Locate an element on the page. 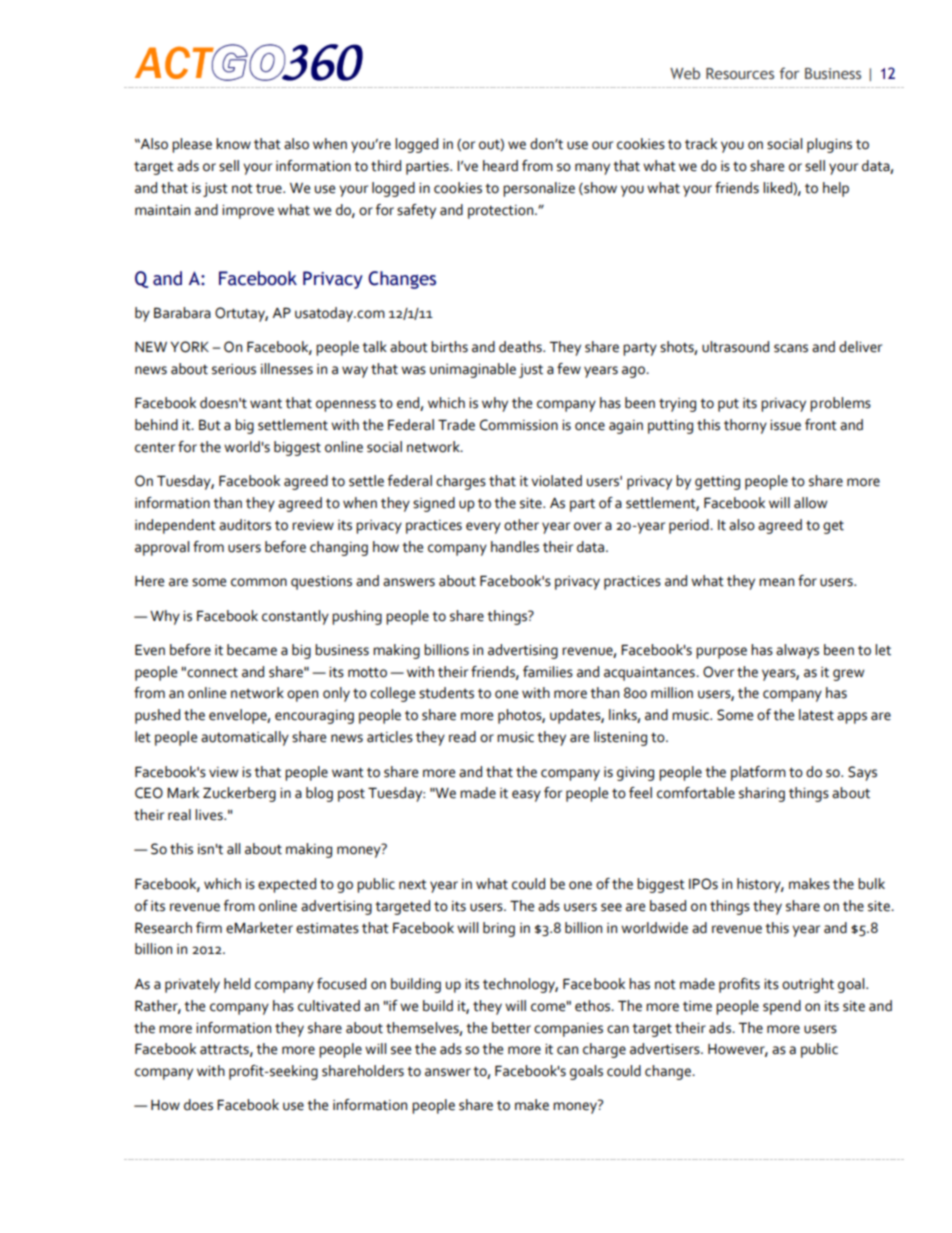 This image has width=952, height=1233. heard is located at coordinates (500, 166).
